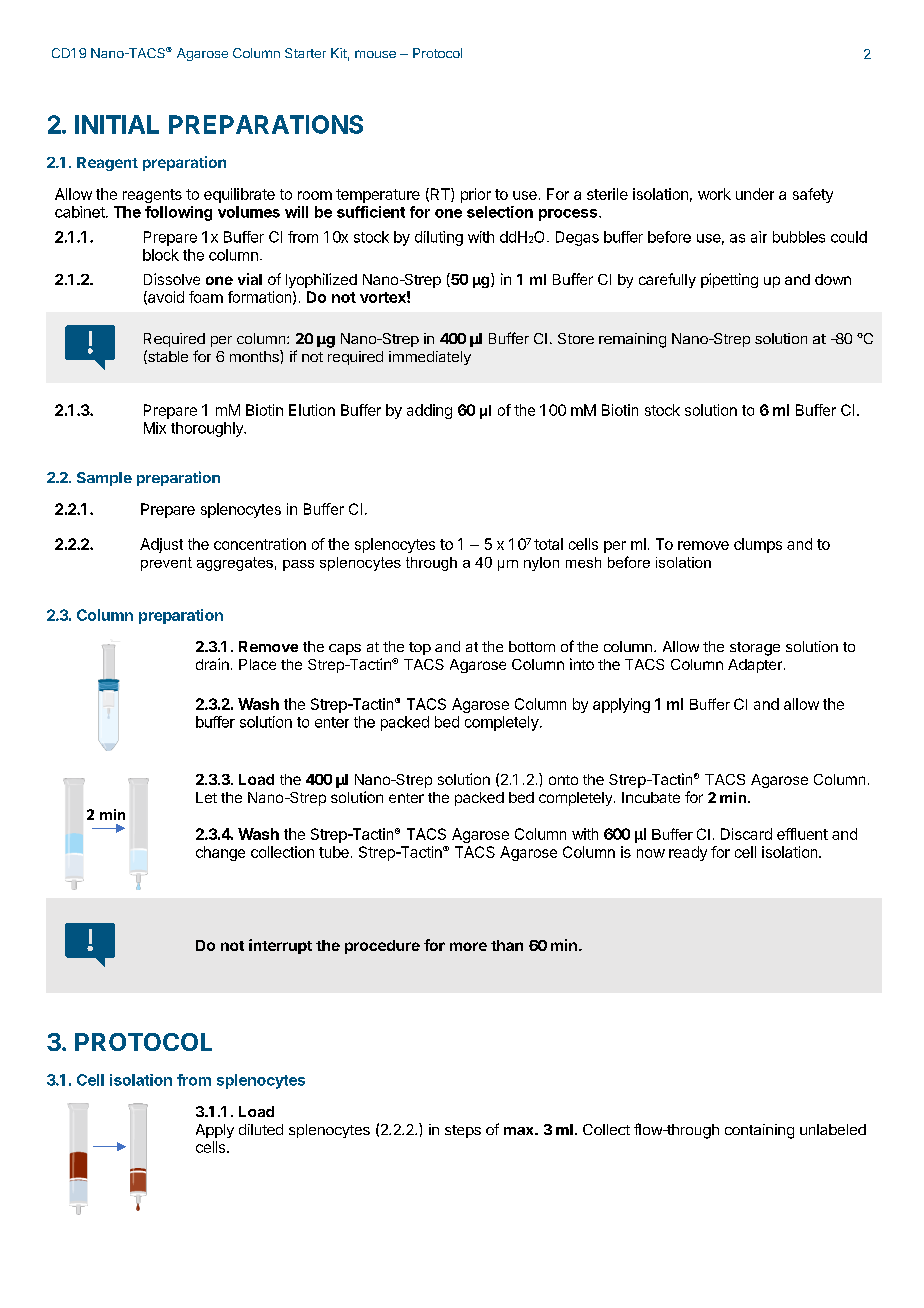  What do you see at coordinates (759, 1131) in the screenshot?
I see `containing` at bounding box center [759, 1131].
